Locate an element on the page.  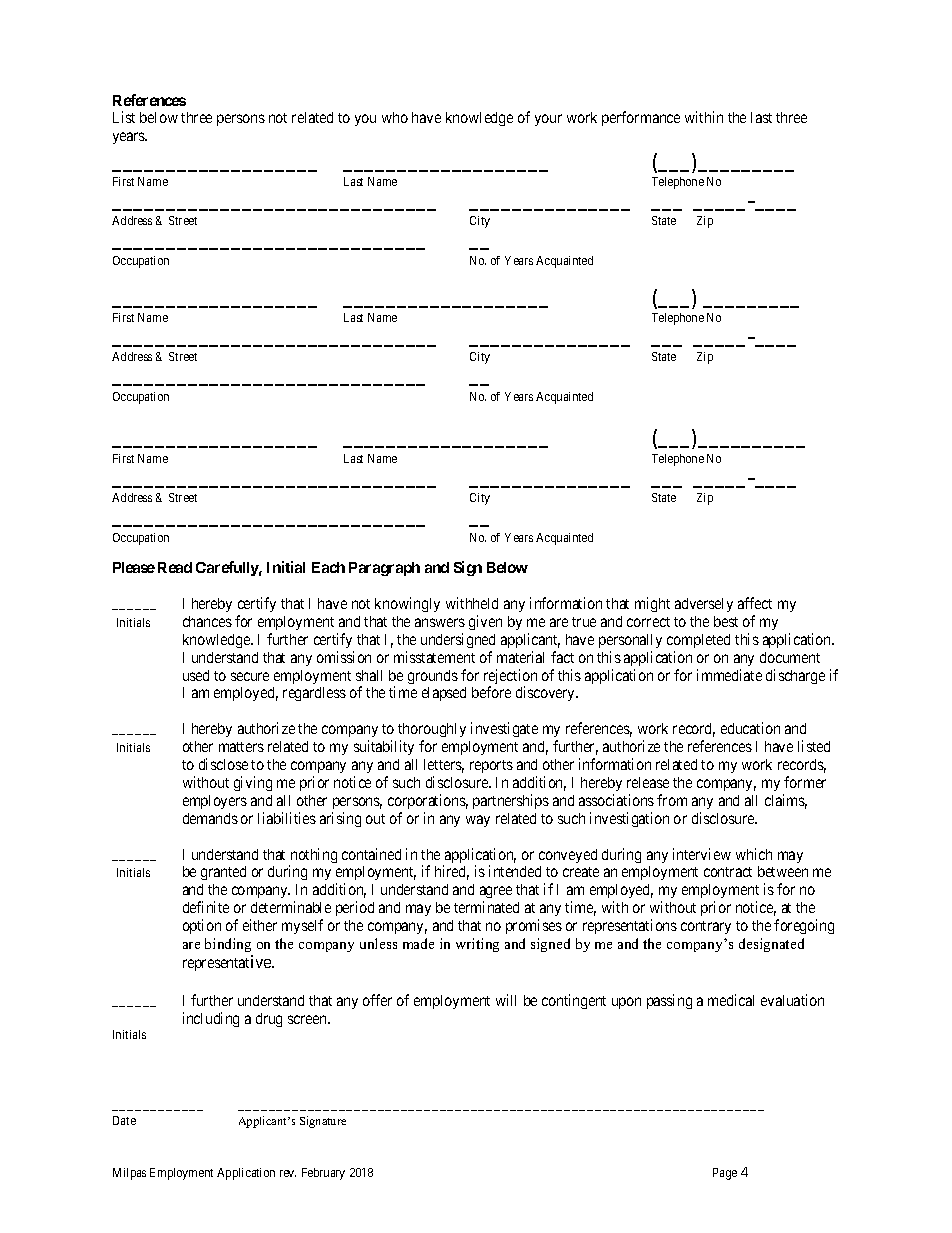
contract is located at coordinates (728, 872).
